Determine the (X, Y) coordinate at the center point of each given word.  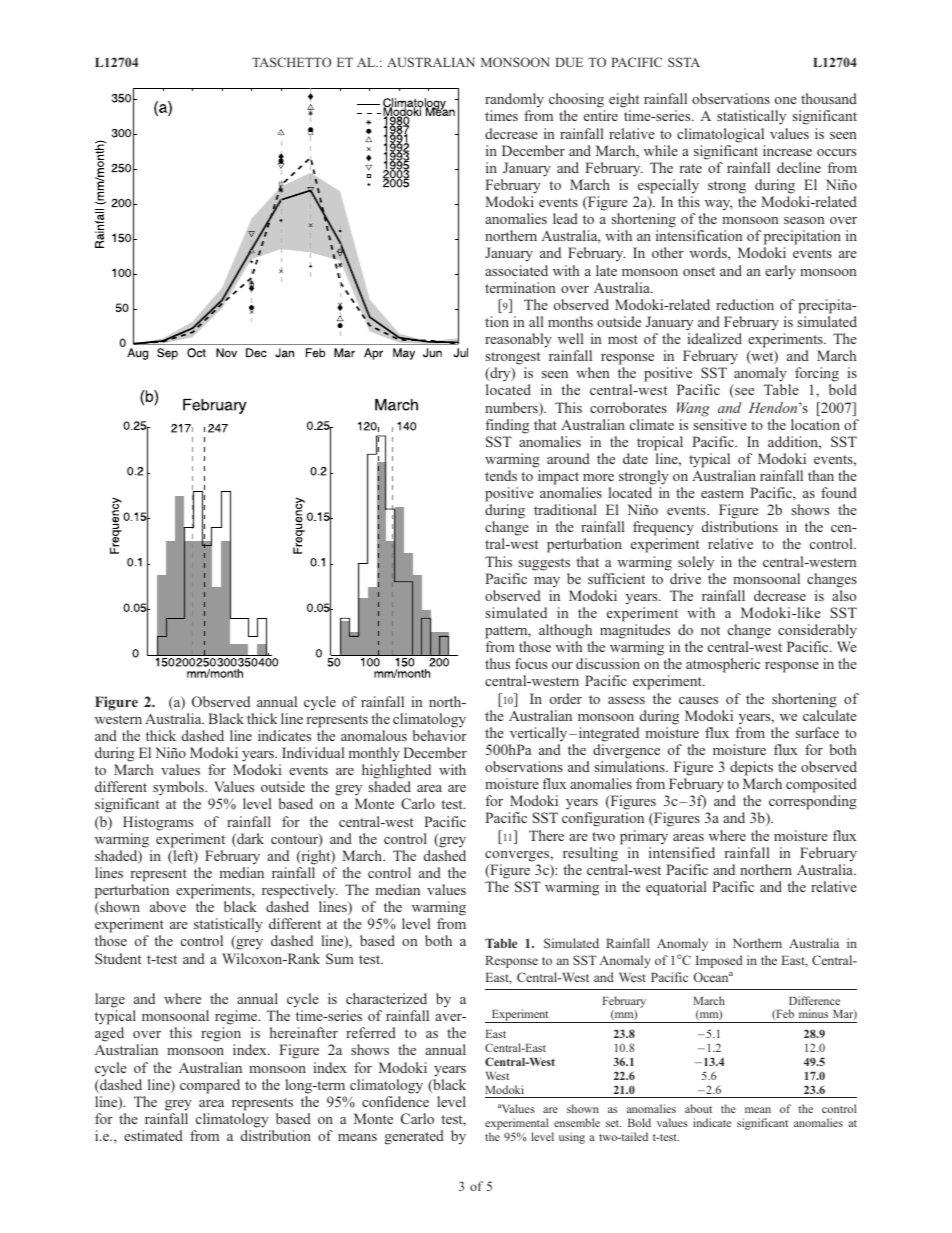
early (780, 272)
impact (558, 477)
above (168, 906)
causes (698, 700)
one (786, 100)
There (546, 835)
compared (210, 1086)
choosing (577, 102)
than (821, 475)
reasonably (518, 340)
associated (516, 270)
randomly (514, 102)
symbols (179, 790)
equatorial (676, 888)
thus (497, 663)
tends (501, 475)
